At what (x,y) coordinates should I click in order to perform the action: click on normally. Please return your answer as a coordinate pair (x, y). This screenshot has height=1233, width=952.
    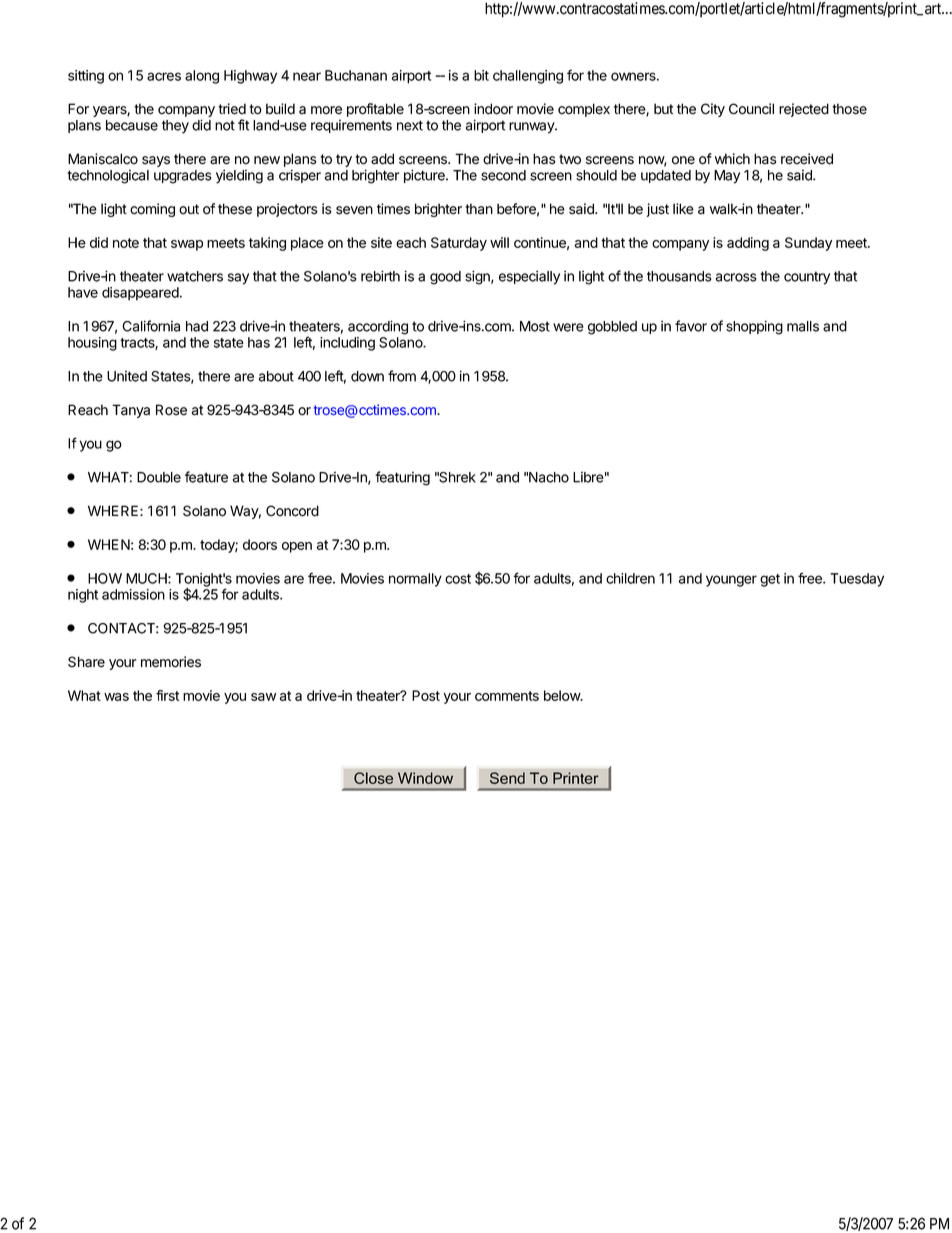
    Looking at the image, I should click on (415, 580).
